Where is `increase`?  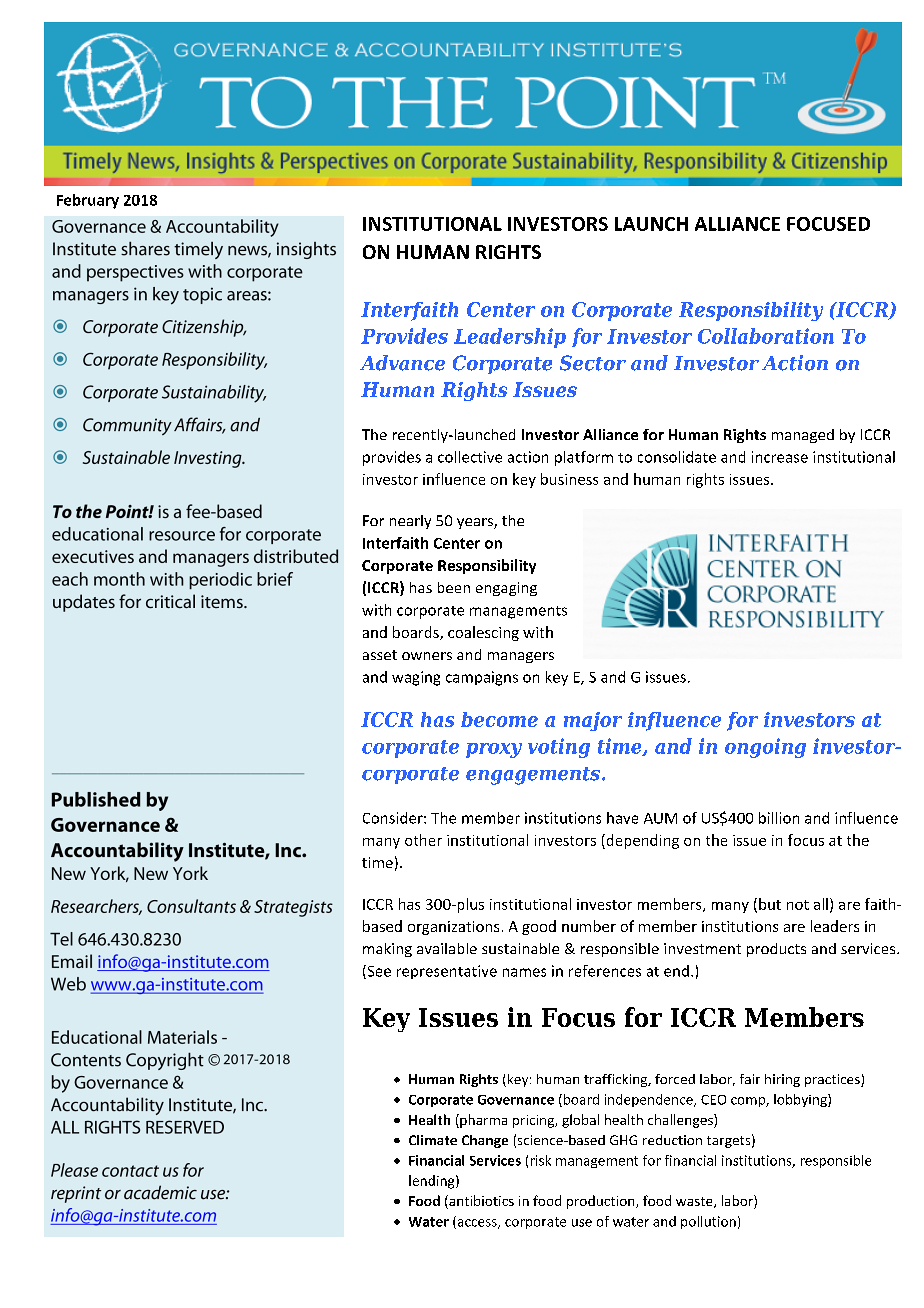
increase is located at coordinates (780, 457).
